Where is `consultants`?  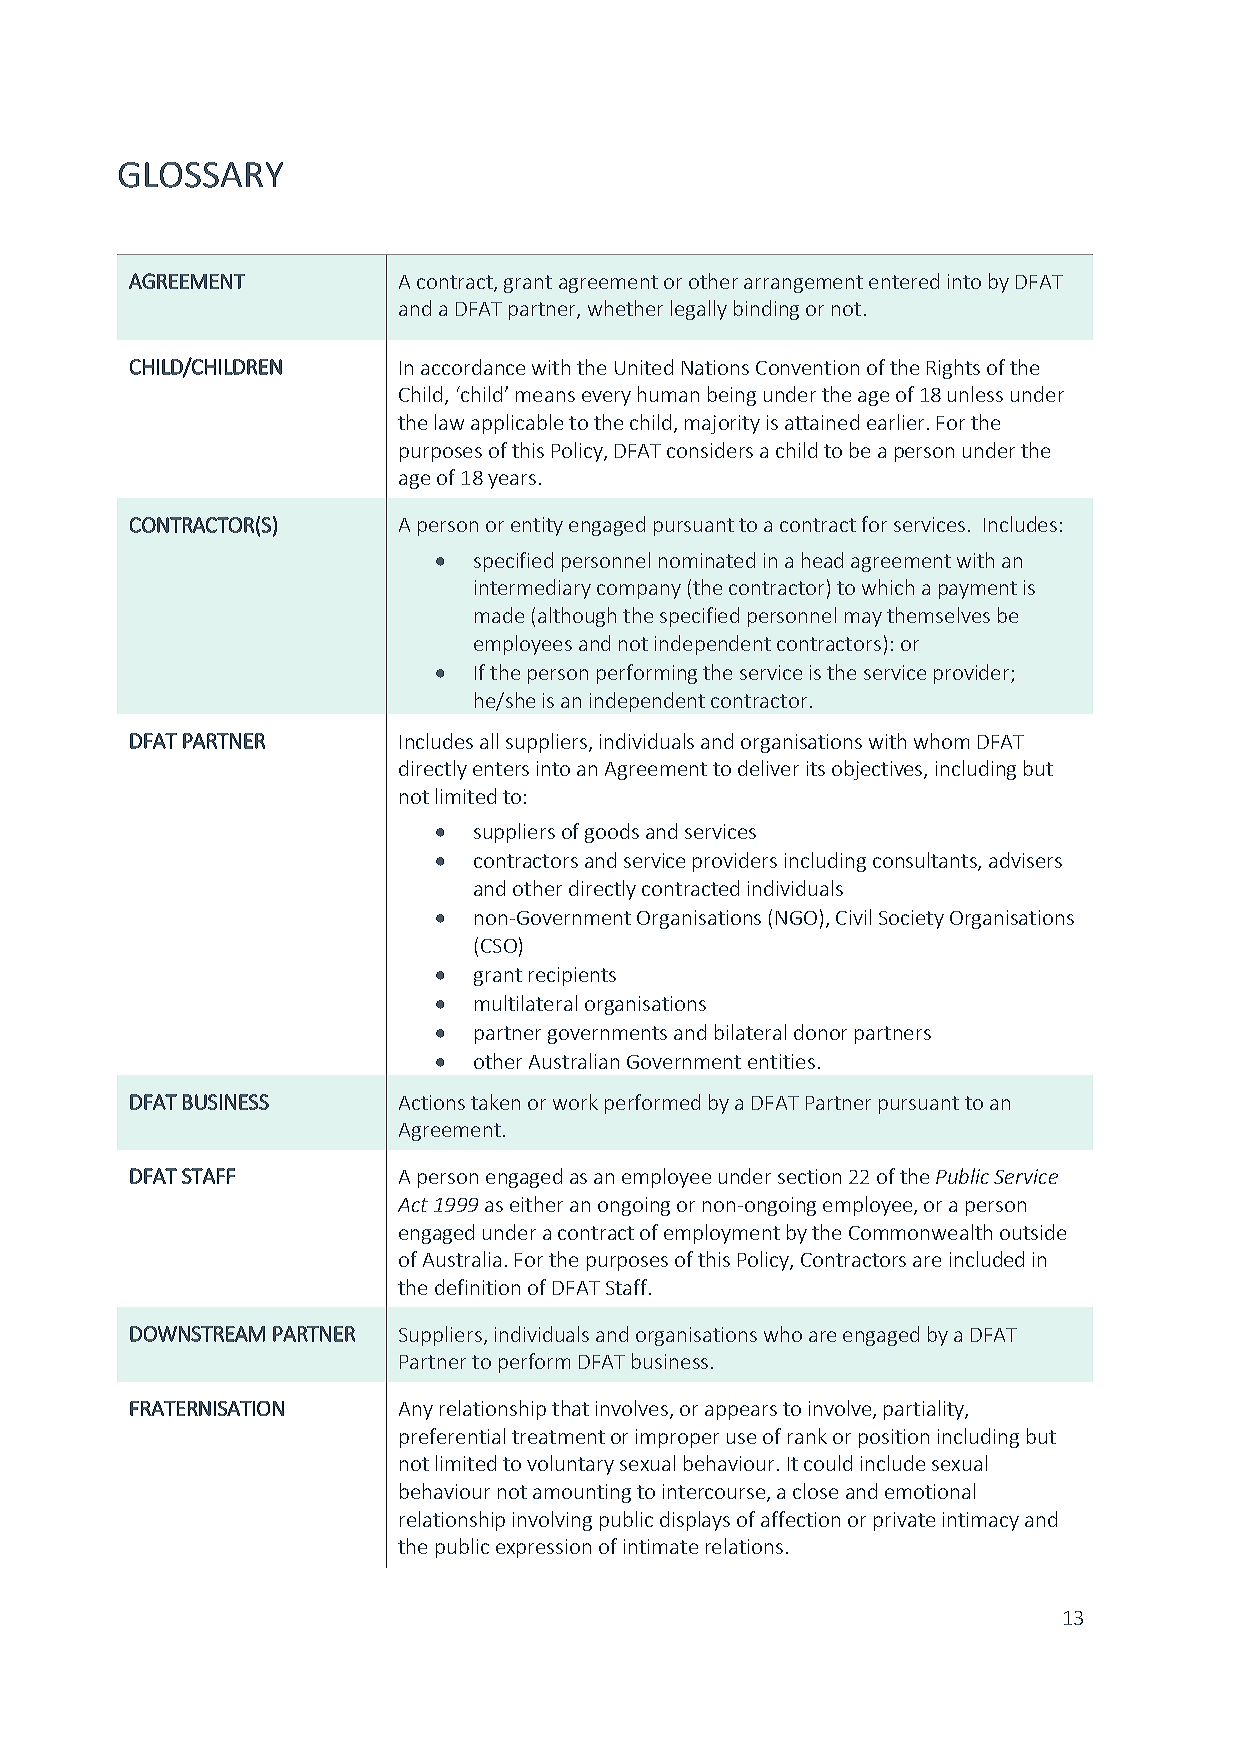
consultants is located at coordinates (926, 861).
